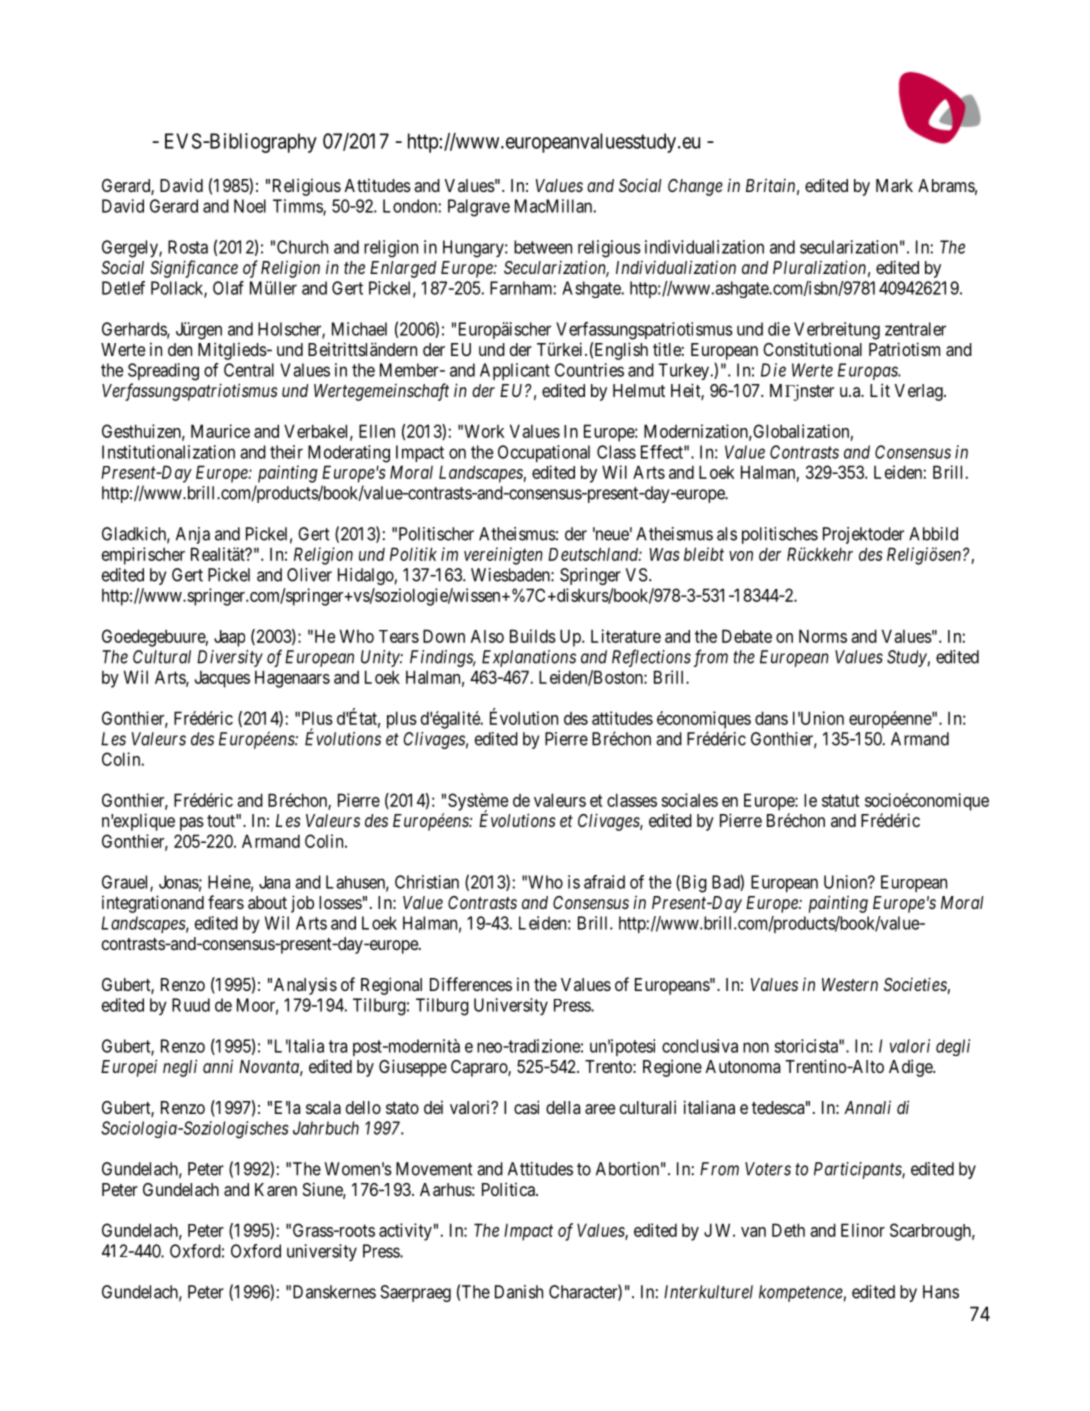 This image has width=1090, height=1411. I want to click on Noel, so click(250, 206).
